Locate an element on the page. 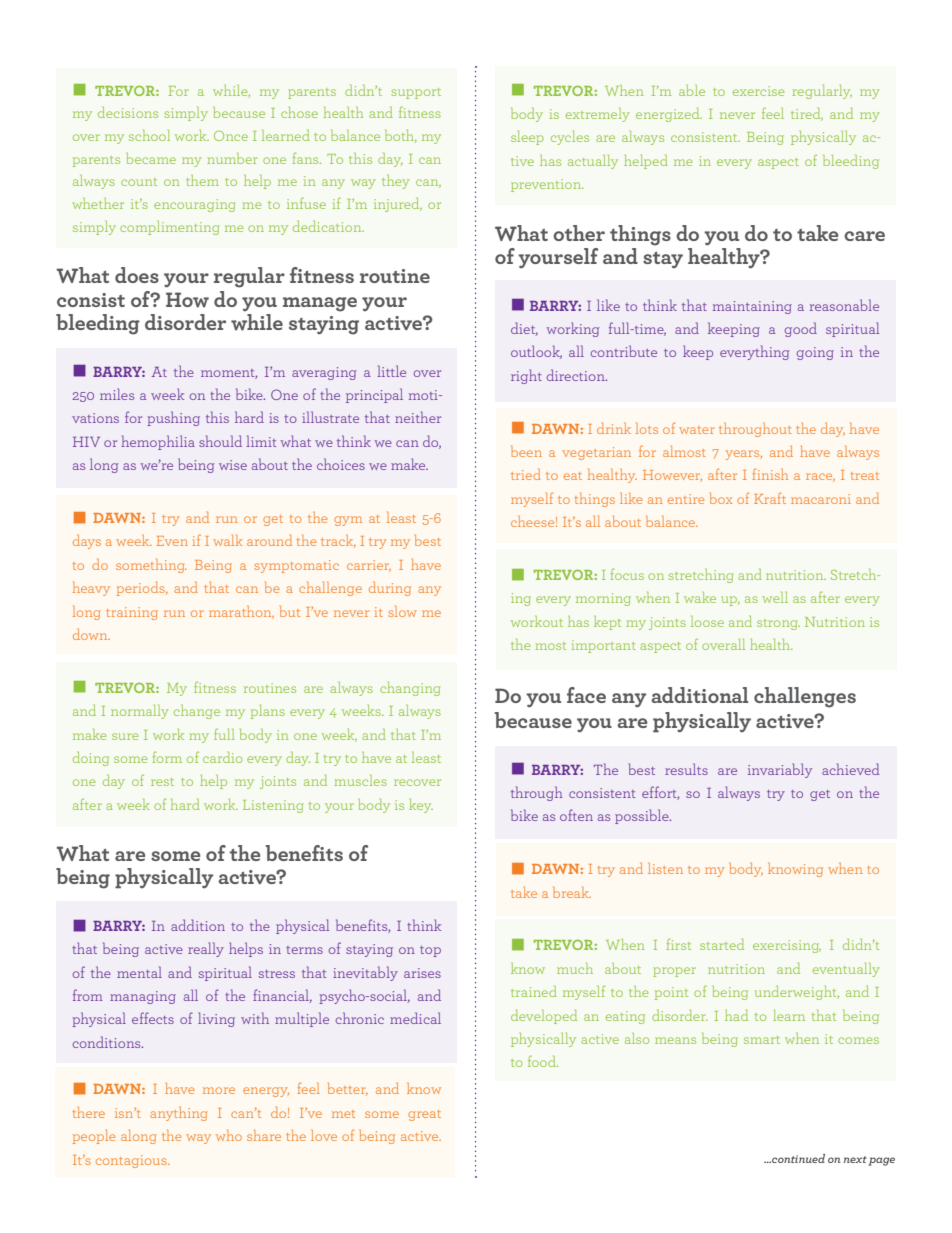 Image resolution: width=952 pixels, height=1233 pixels. tried is located at coordinates (526, 474).
